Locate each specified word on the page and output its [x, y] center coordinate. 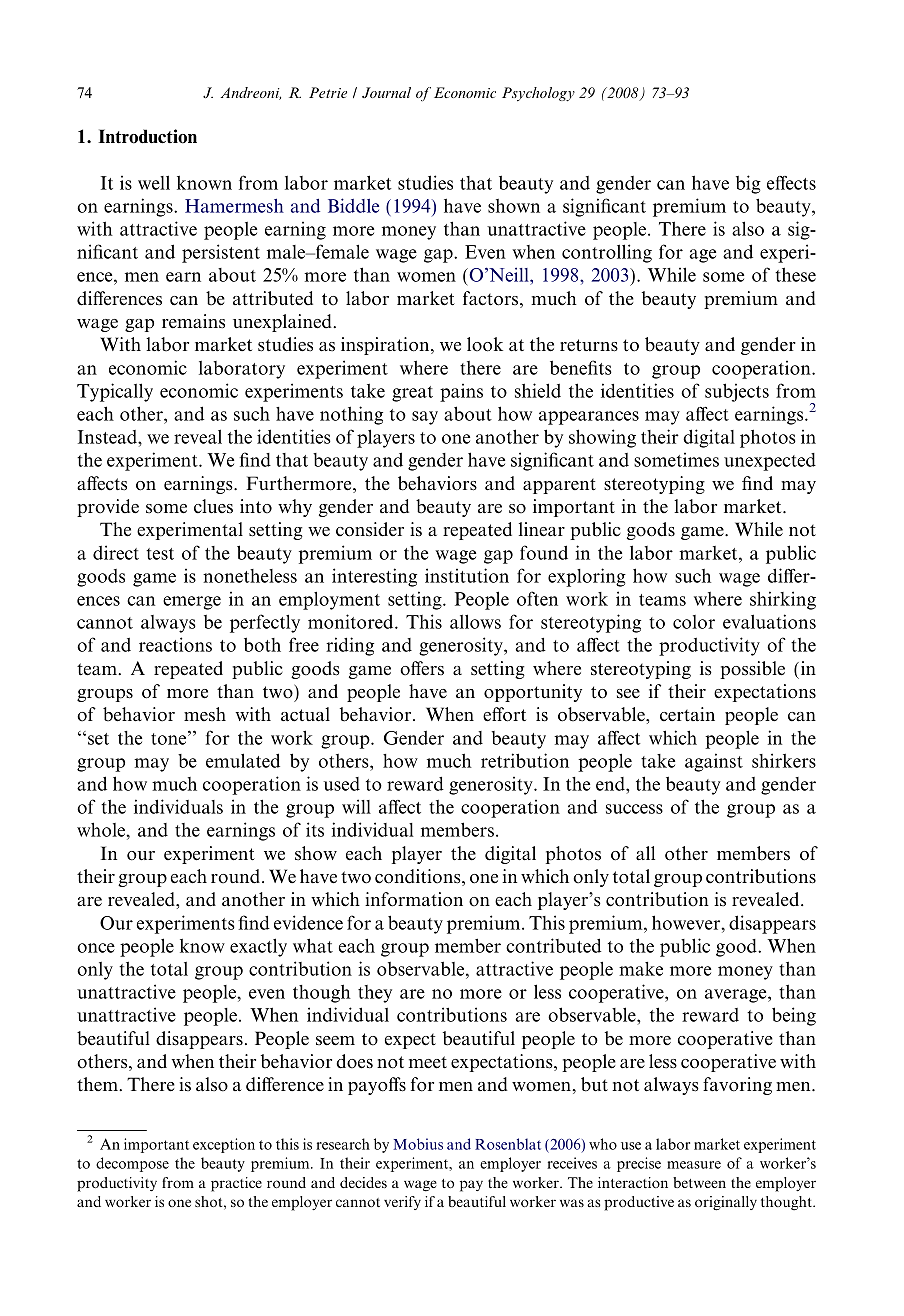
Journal [386, 92]
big [748, 184]
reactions [175, 644]
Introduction [147, 136]
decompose [132, 1164]
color [694, 622]
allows [475, 621]
